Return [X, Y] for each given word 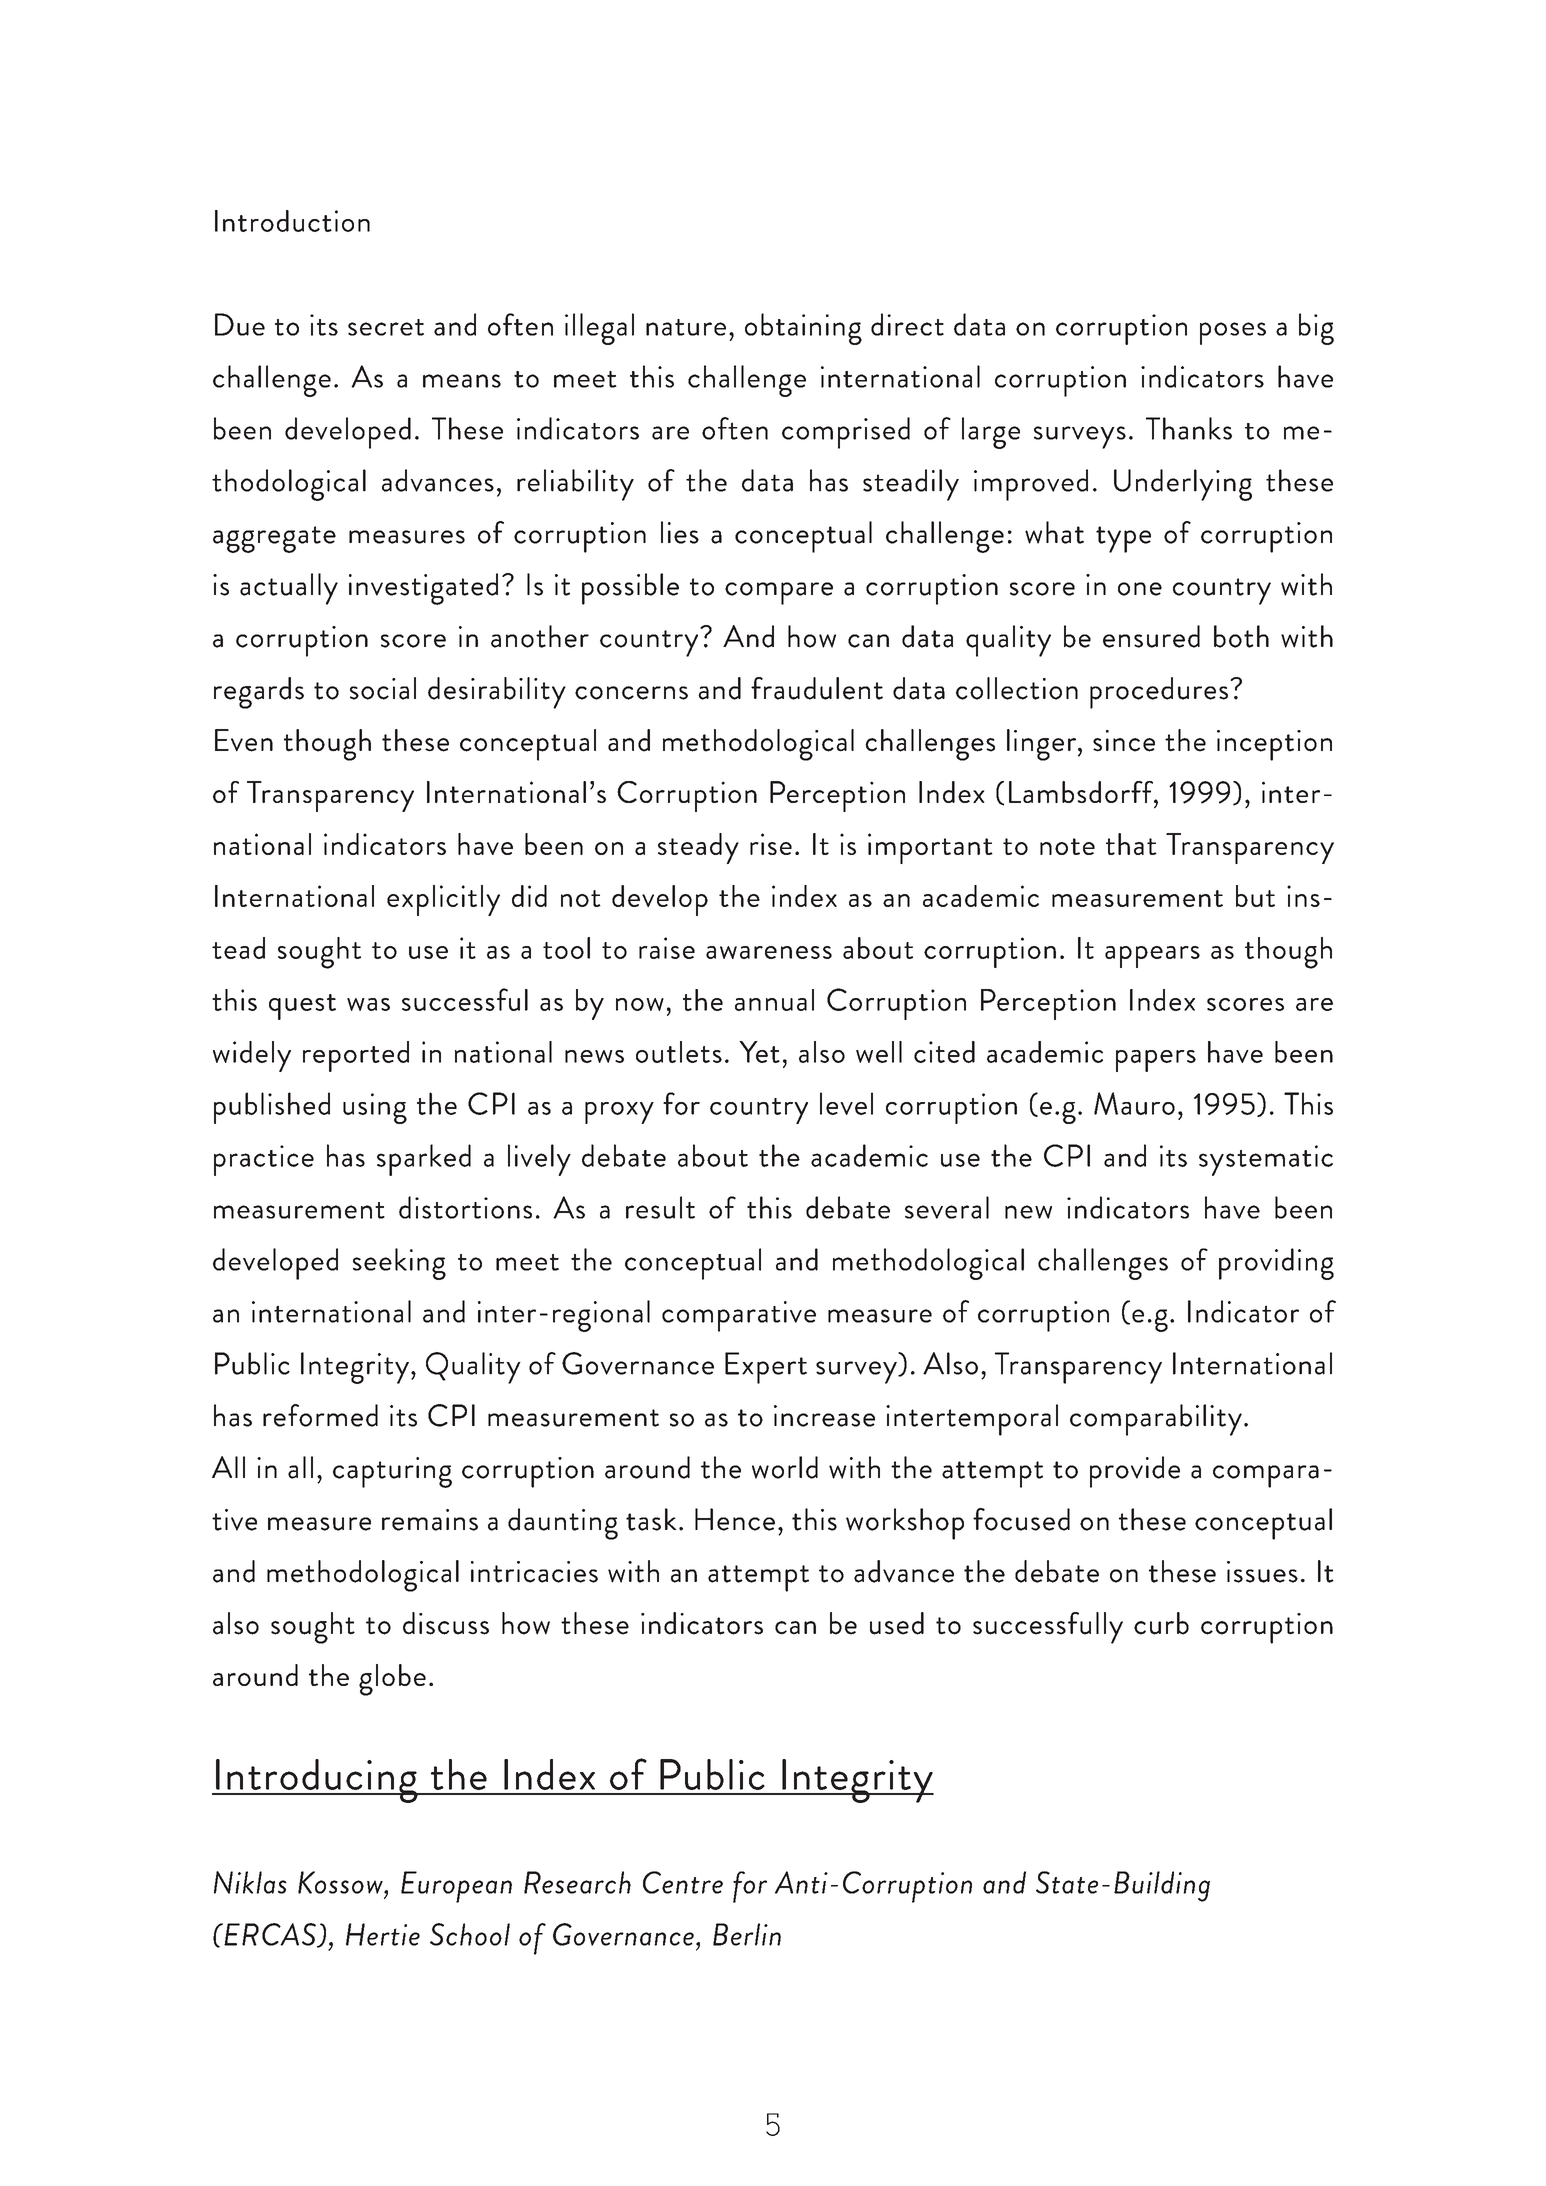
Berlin [747, 1934]
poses [1233, 333]
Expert [766, 1368]
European [456, 1887]
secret [386, 327]
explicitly [443, 900]
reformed [320, 1415]
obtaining [803, 329]
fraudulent [817, 688]
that [1131, 844]
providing [1276, 1264]
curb [1161, 1623]
